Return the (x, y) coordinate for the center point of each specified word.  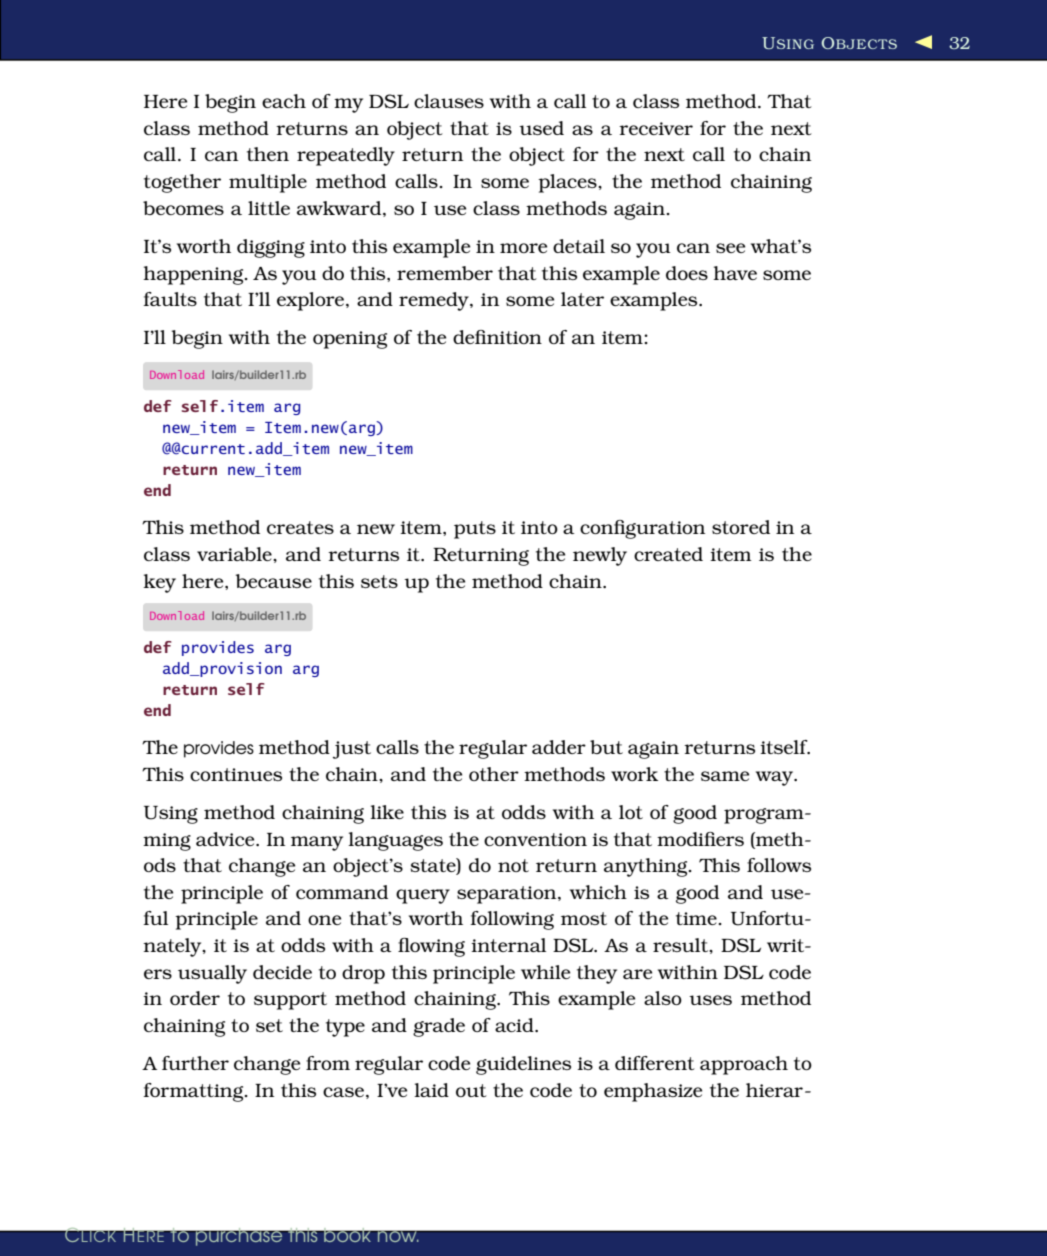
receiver (656, 128)
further (195, 1063)
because (274, 581)
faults (170, 299)
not (513, 865)
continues (236, 774)
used (541, 128)
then (268, 154)
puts (475, 530)
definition (497, 337)
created (668, 554)
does (687, 273)
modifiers (700, 839)
